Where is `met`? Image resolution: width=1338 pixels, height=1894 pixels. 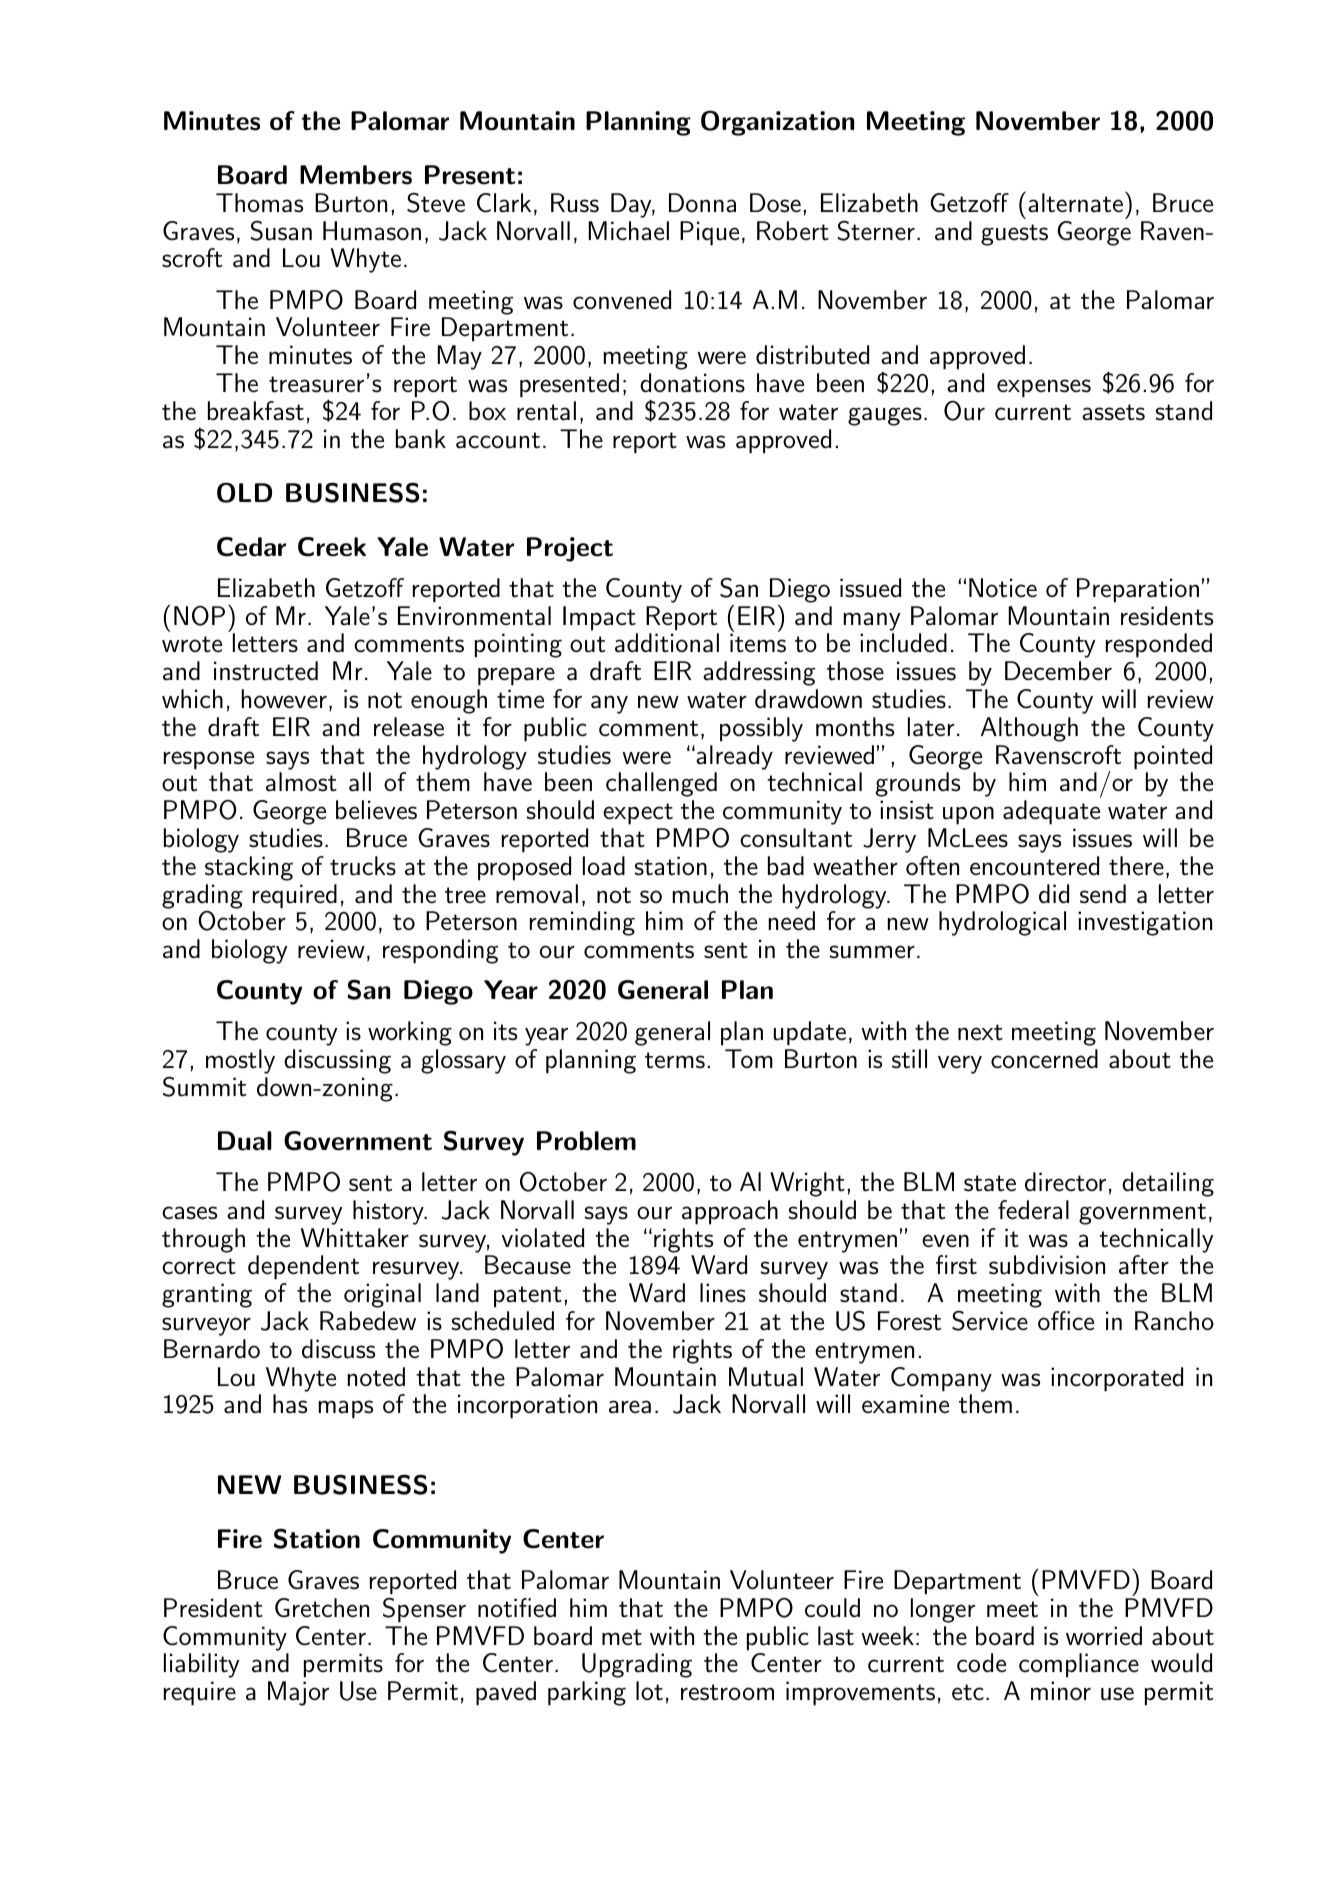
met is located at coordinates (622, 1637).
